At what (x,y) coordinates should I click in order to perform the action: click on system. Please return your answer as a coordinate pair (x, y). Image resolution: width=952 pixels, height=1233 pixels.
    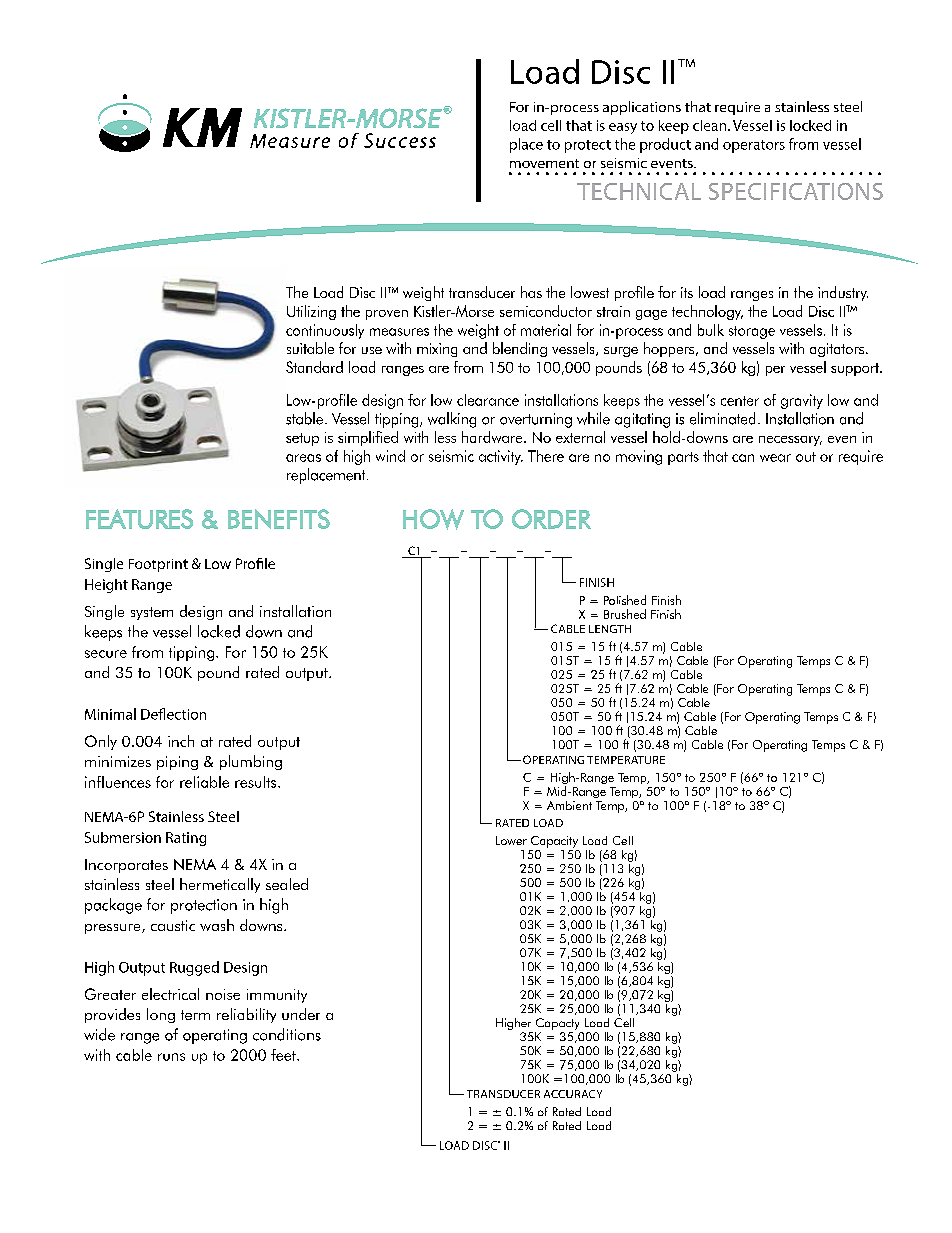
    Looking at the image, I should click on (152, 613).
